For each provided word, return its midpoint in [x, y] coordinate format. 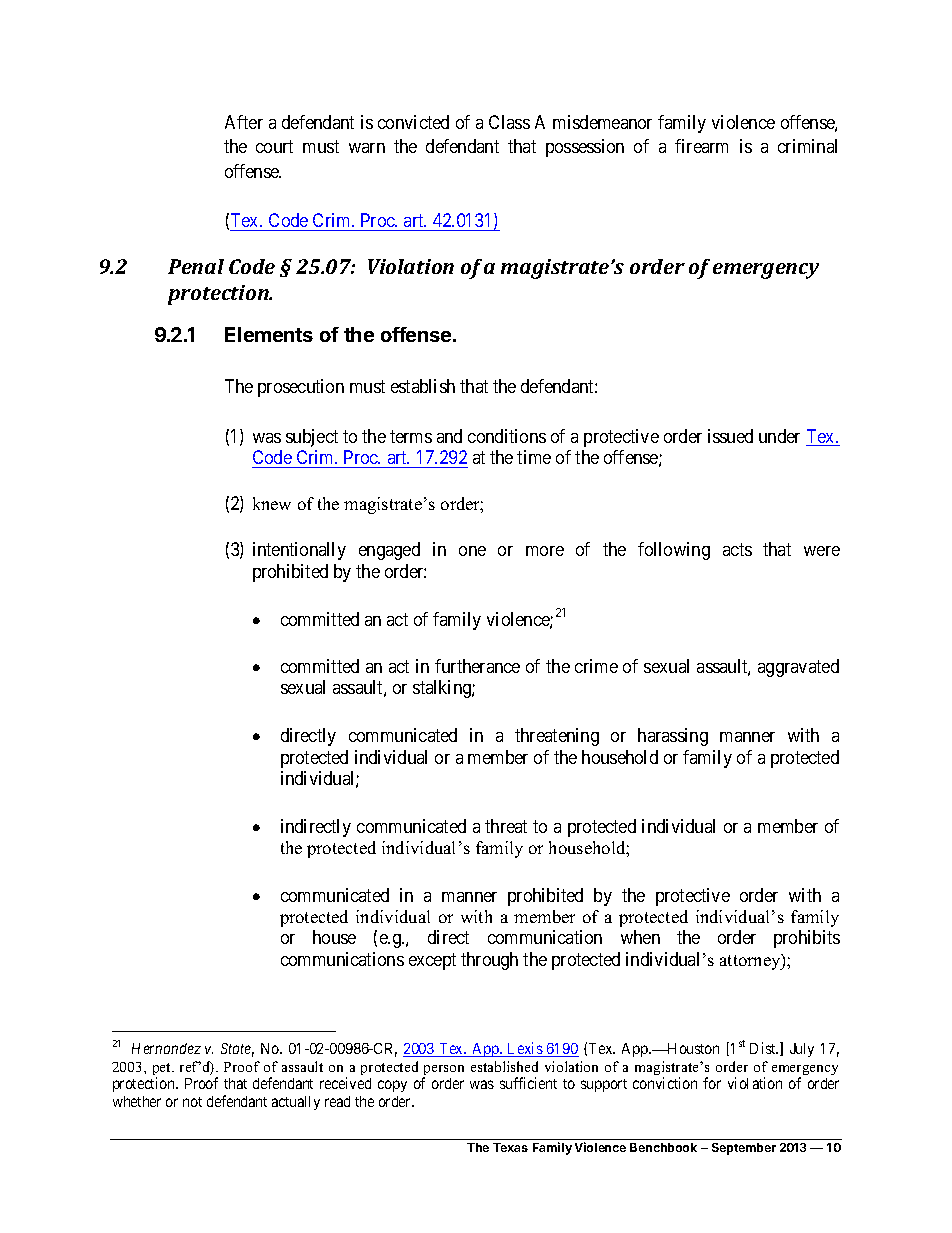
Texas [510, 1147]
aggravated [798, 668]
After [244, 122]
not [192, 1102]
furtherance [477, 666]
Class [509, 122]
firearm [701, 146]
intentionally [299, 551]
